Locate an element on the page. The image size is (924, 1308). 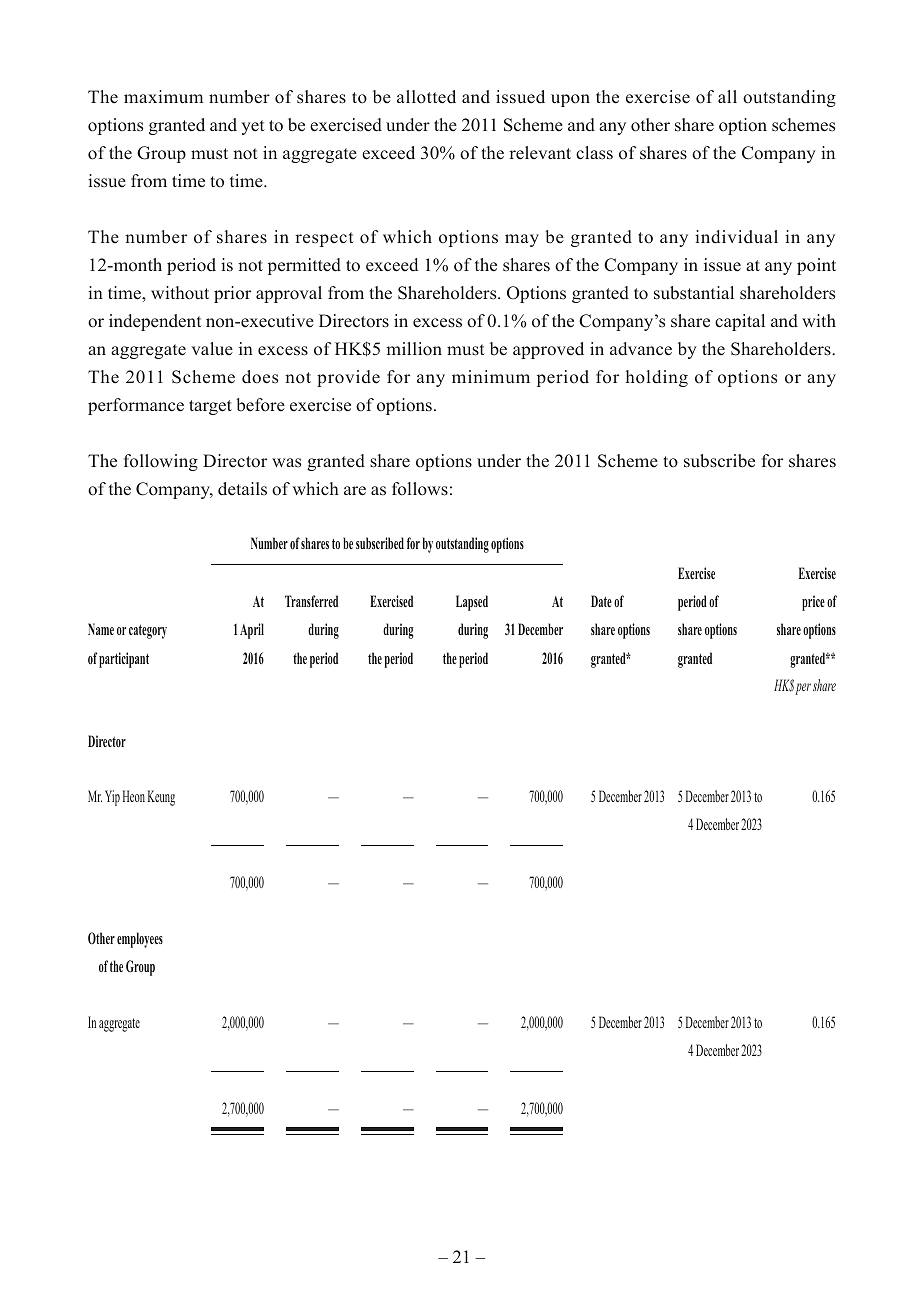
maximum is located at coordinates (163, 97).
